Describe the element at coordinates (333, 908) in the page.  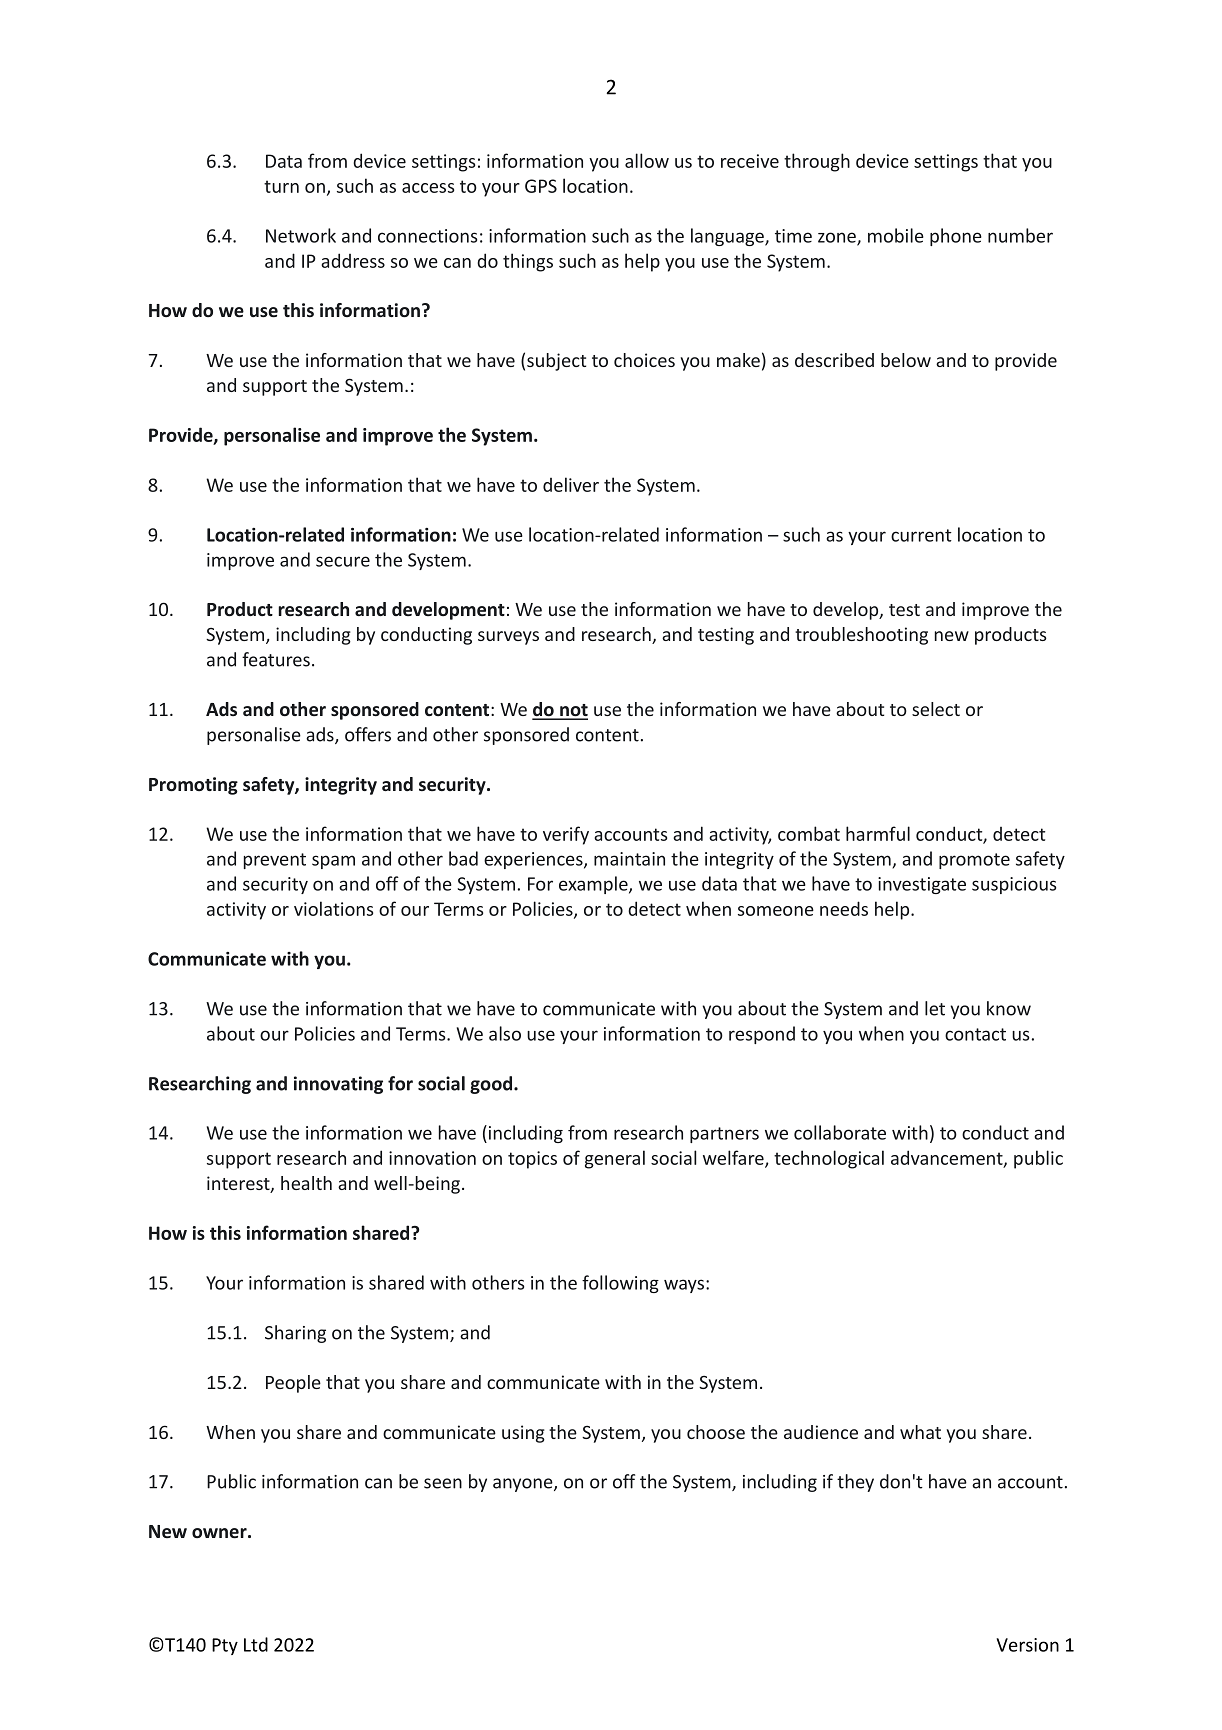
I see `violations` at that location.
